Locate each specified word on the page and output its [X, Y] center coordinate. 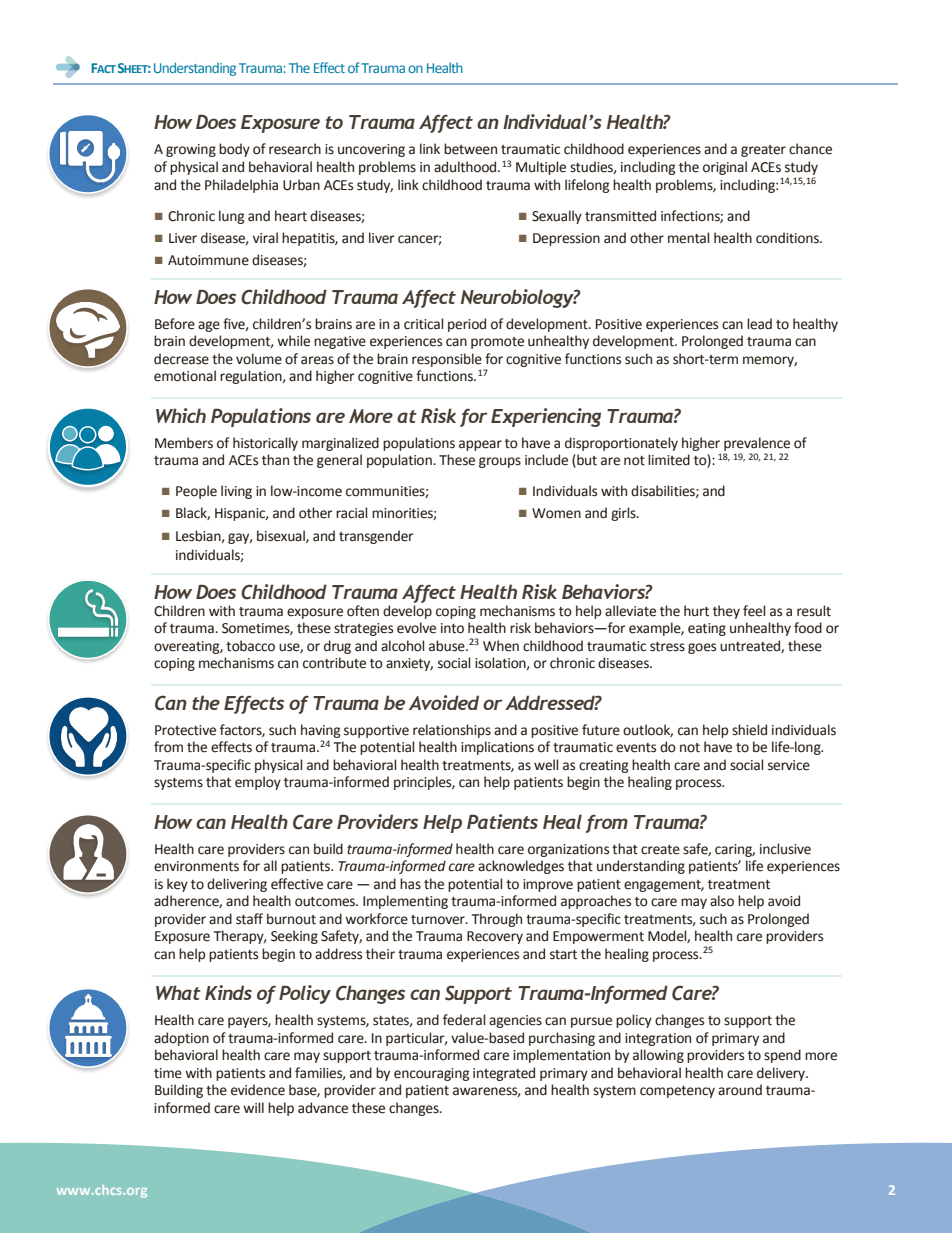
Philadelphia [241, 186]
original [725, 168]
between [470, 149]
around [740, 1090]
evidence [258, 1090]
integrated [504, 1074]
